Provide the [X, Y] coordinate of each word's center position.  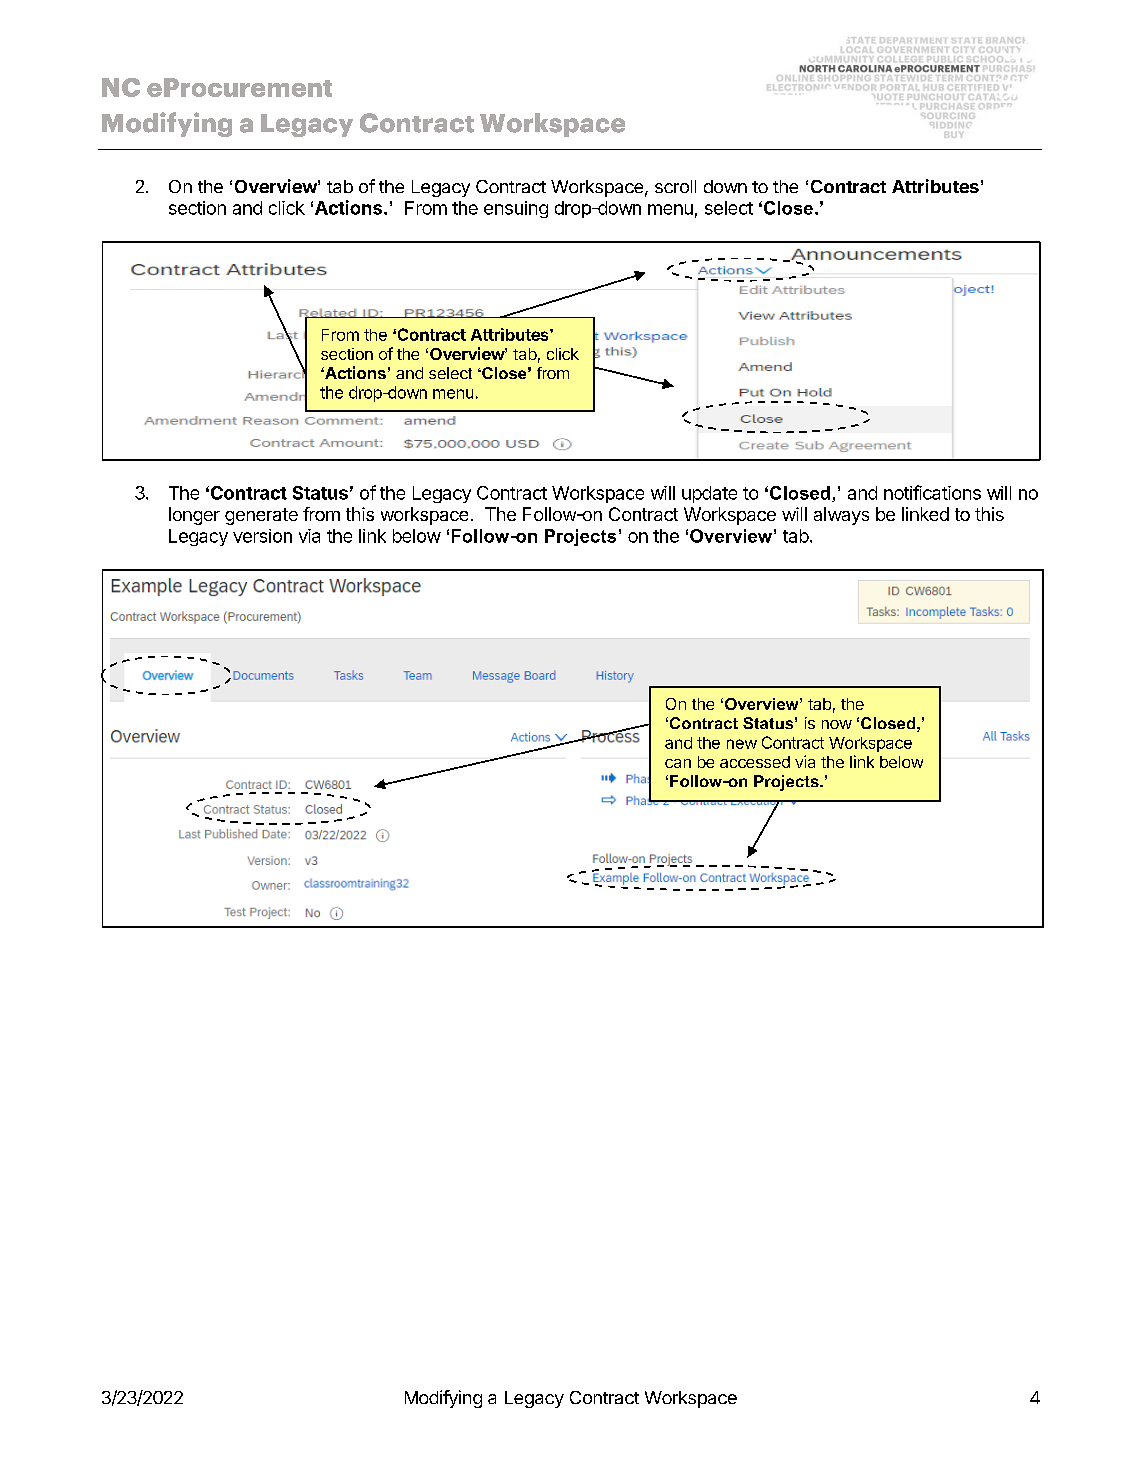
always [841, 516]
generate [261, 516]
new [742, 744]
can [678, 763]
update [709, 494]
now [837, 724]
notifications [932, 492]
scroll [675, 186]
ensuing [516, 209]
